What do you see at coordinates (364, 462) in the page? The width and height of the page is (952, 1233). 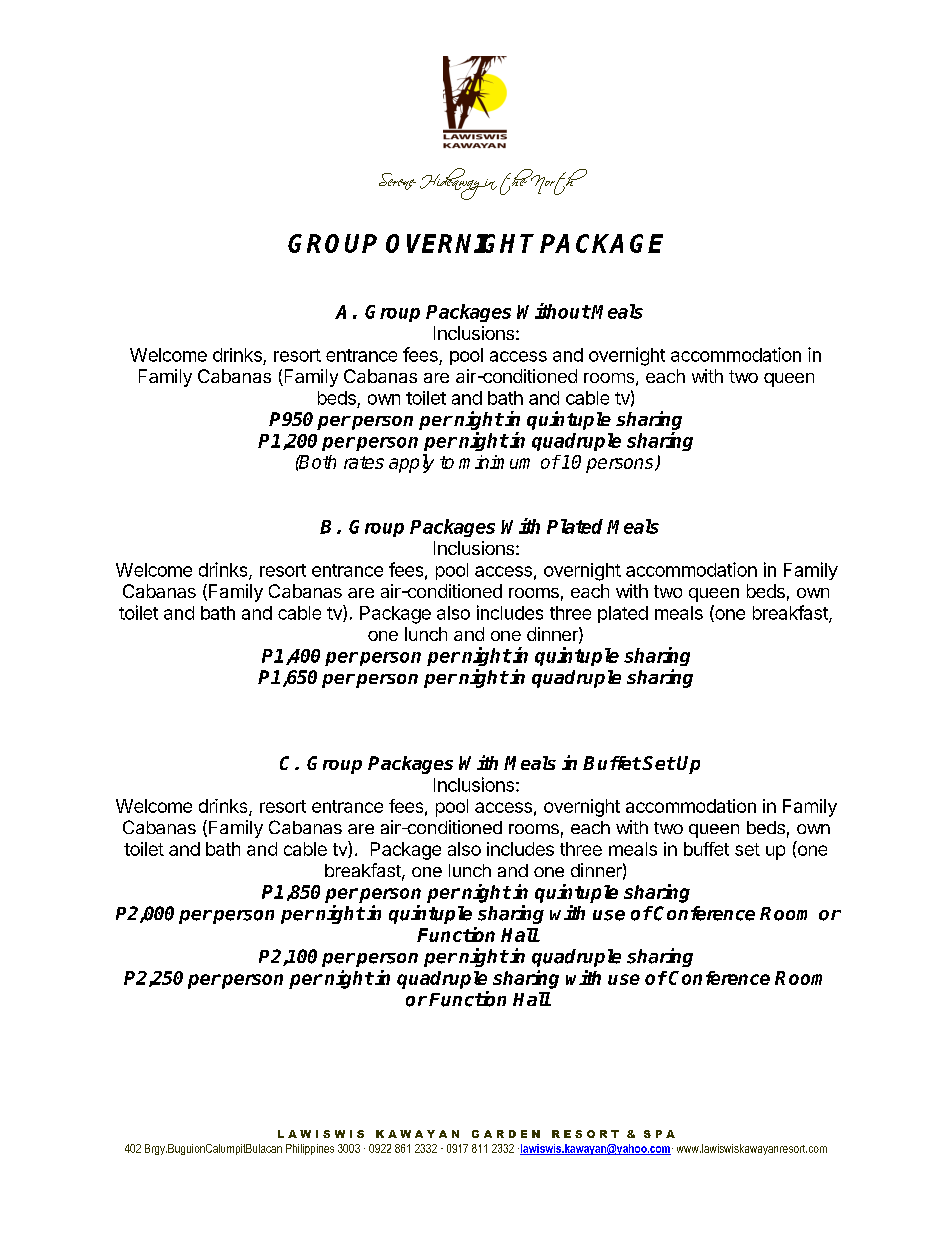 I see `rates` at bounding box center [364, 462].
